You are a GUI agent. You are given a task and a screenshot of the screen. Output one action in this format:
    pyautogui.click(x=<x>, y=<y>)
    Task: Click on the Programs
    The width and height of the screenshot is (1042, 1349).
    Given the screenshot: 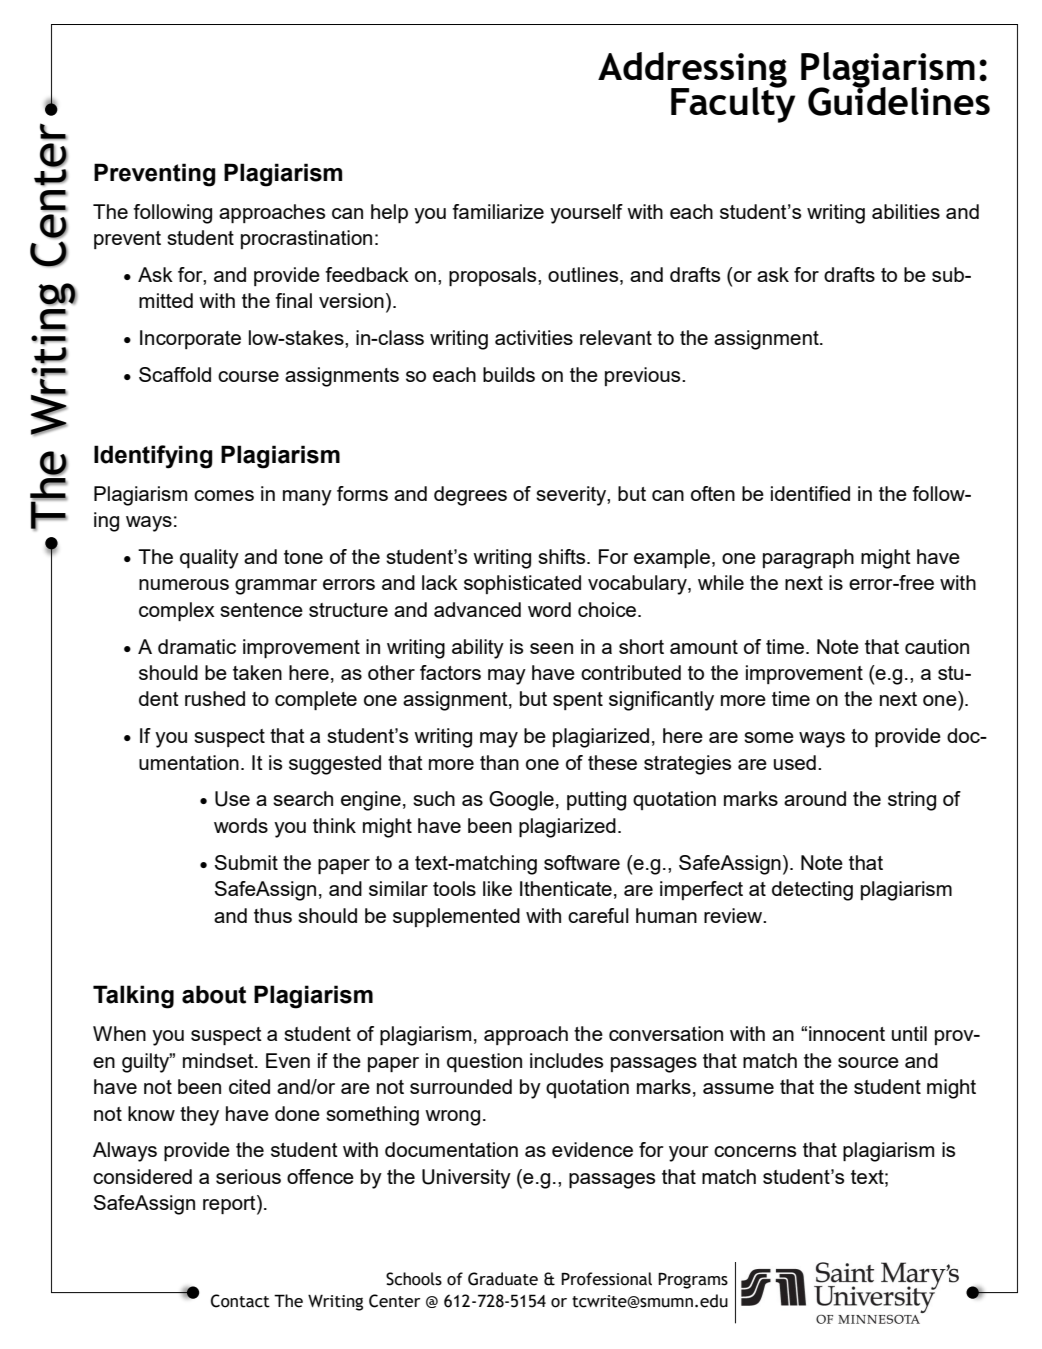 What is the action you would take?
    pyautogui.click(x=693, y=1280)
